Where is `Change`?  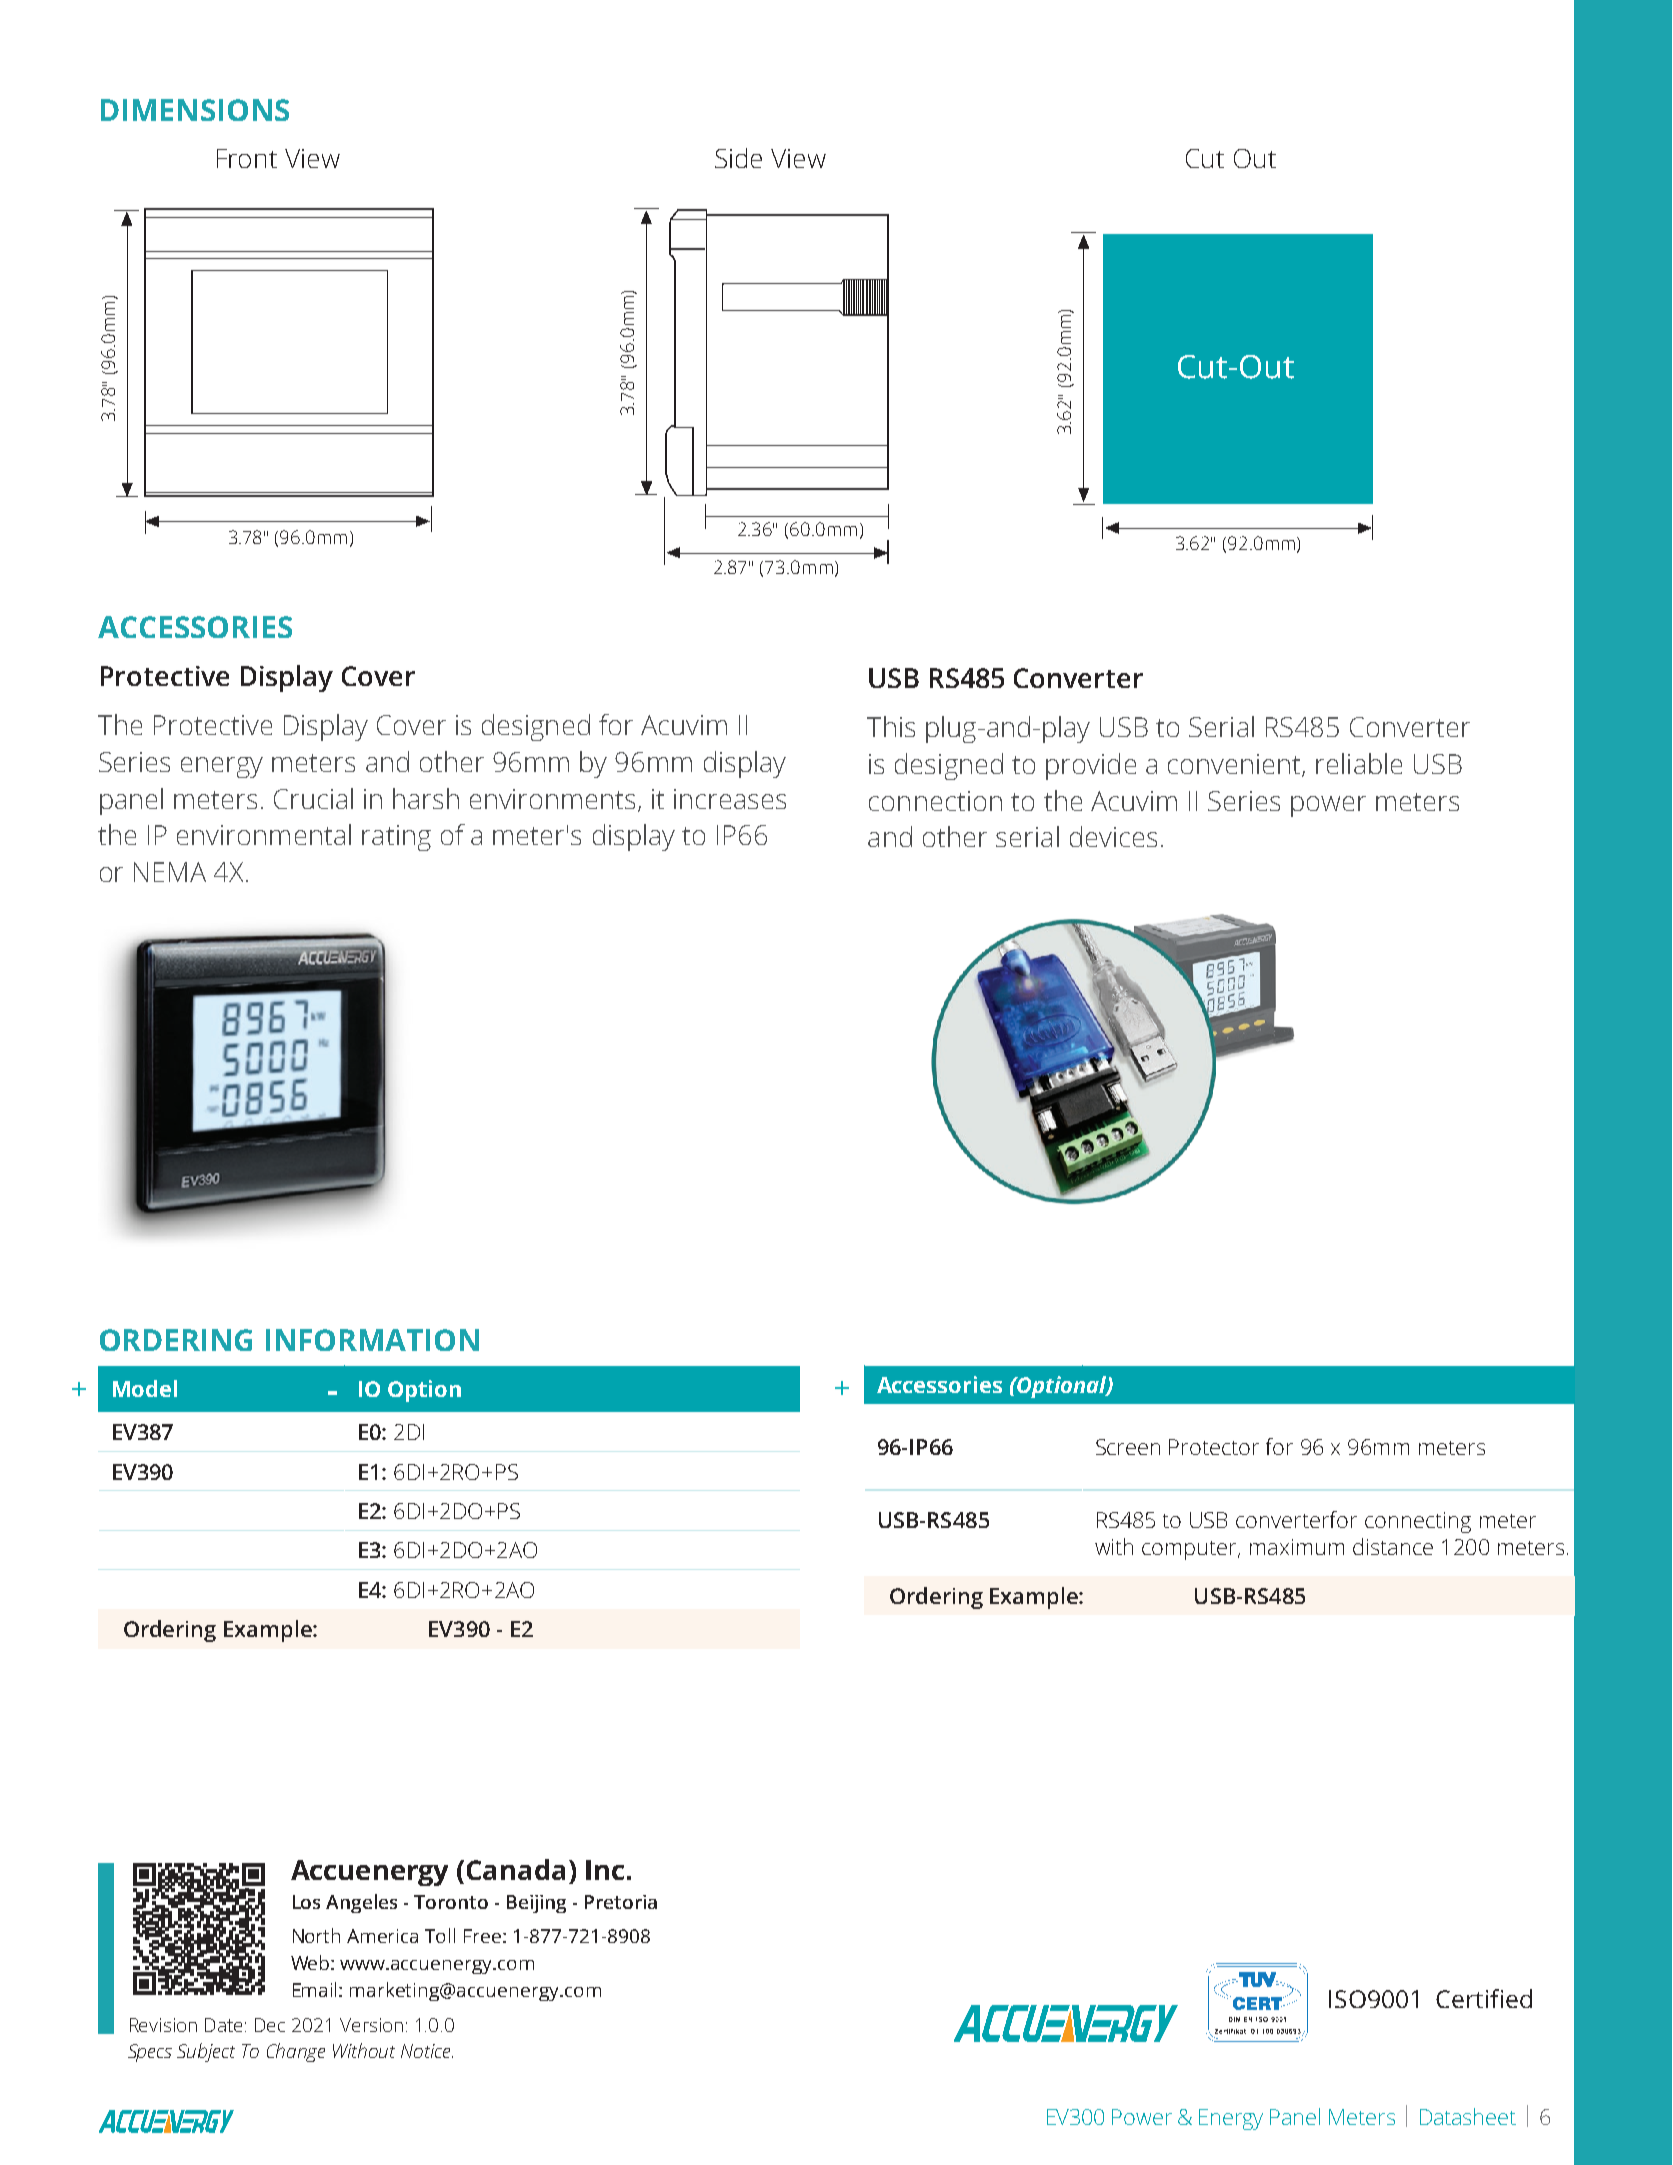
Change is located at coordinates (296, 2052).
